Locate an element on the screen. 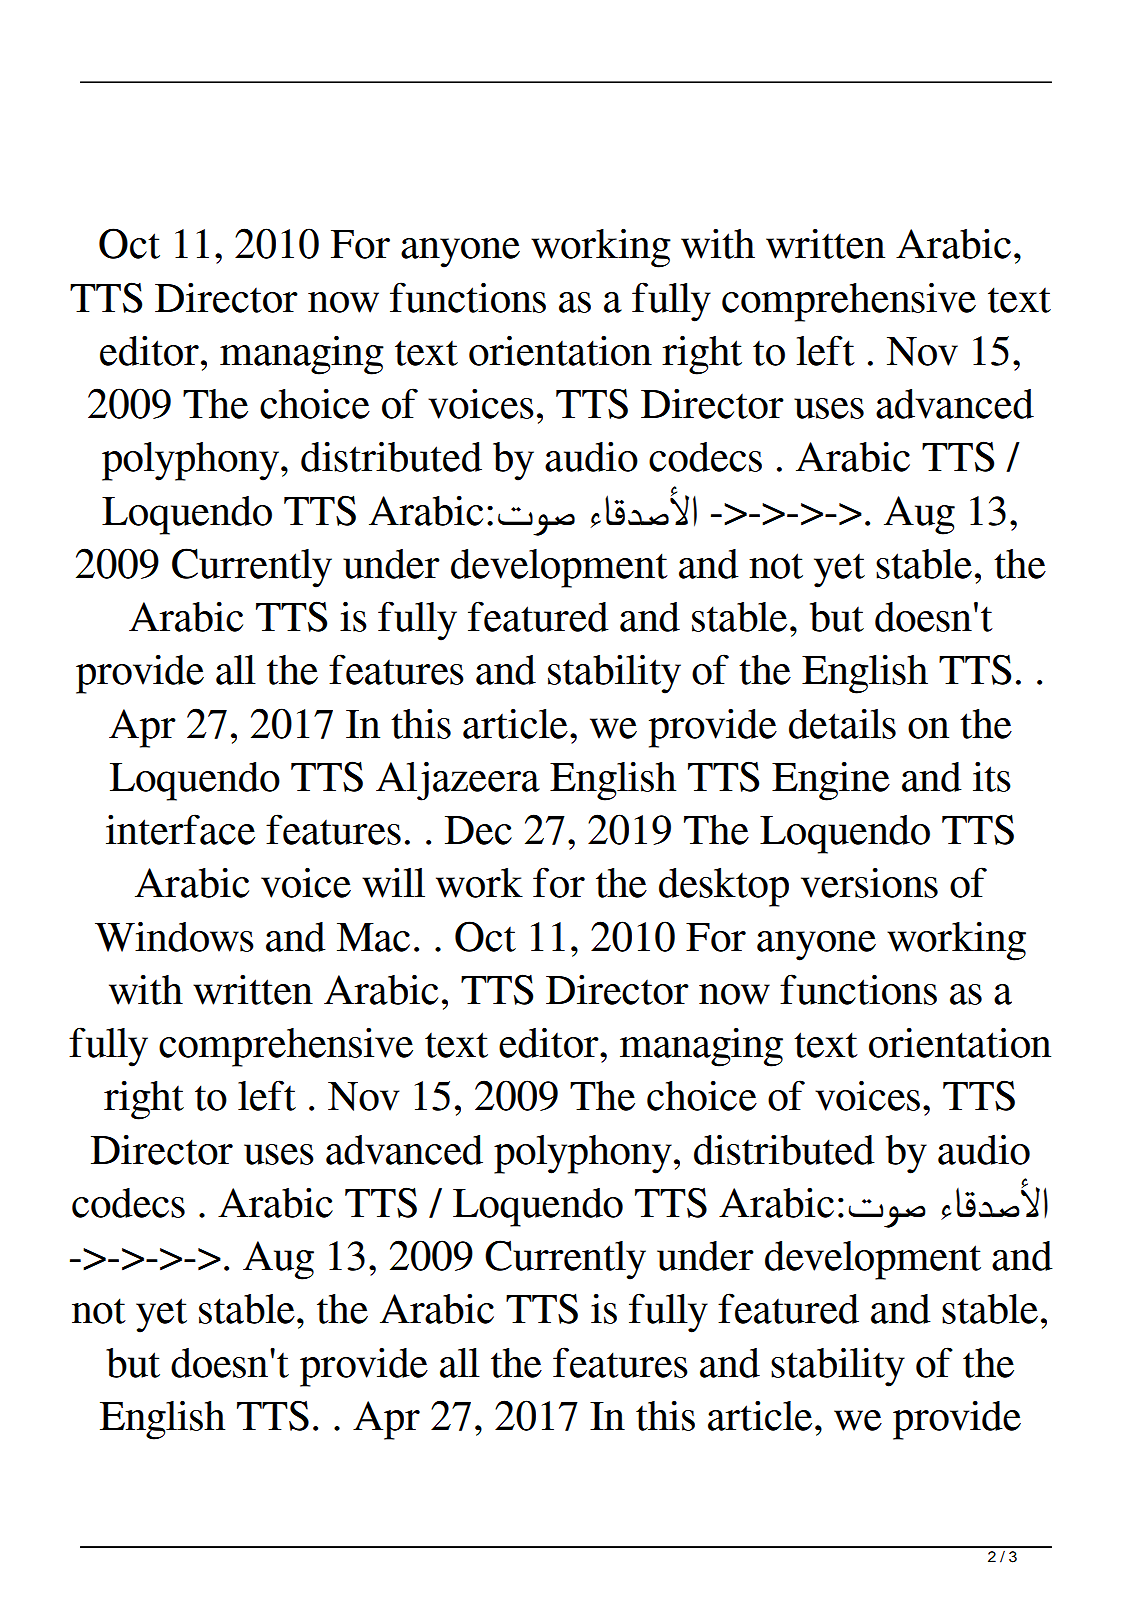 The height and width of the screenshot is (1601, 1132). interface is located at coordinates (180, 829).
